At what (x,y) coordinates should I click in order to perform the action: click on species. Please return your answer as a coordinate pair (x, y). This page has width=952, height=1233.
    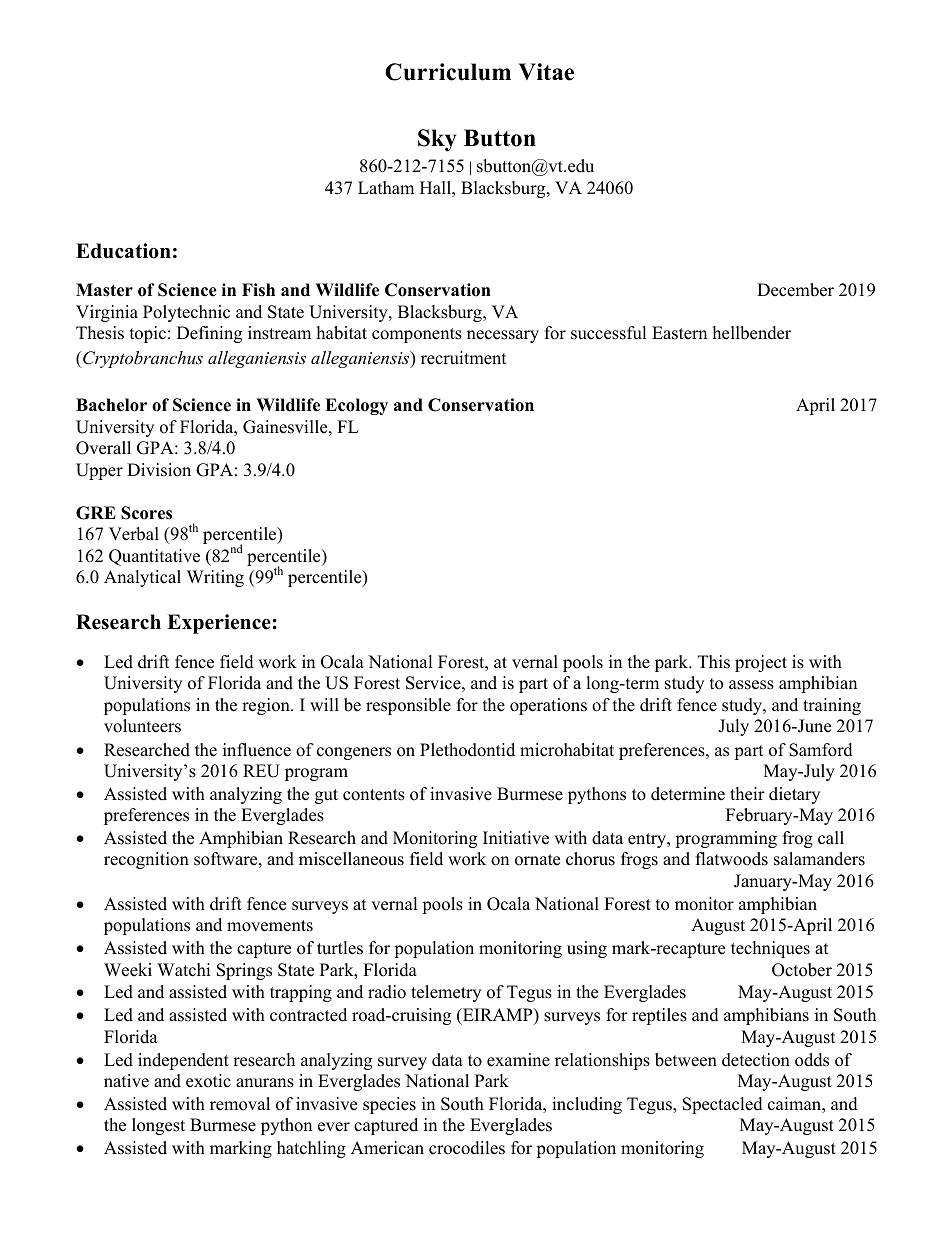
    Looking at the image, I should click on (389, 1105).
